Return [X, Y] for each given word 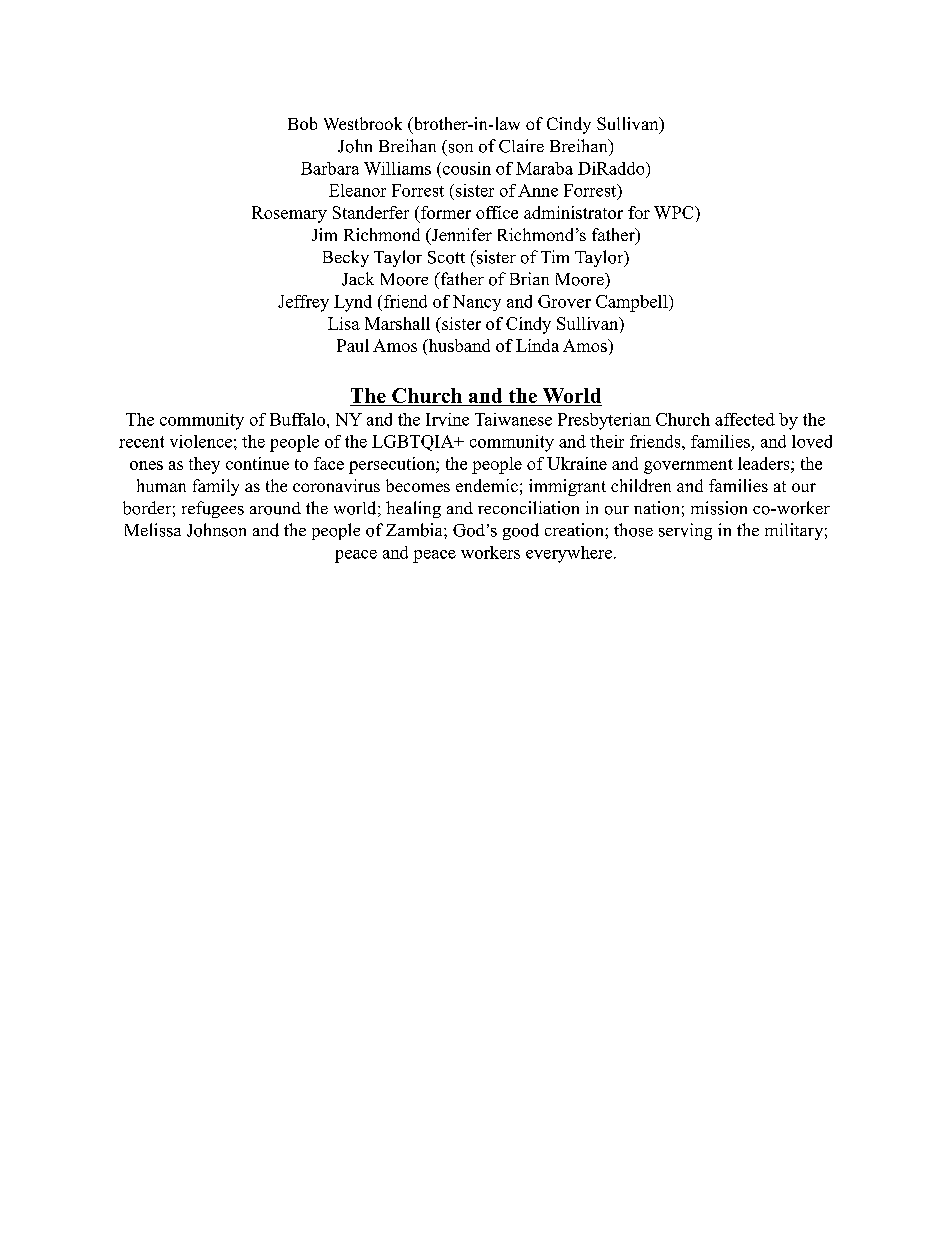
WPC [675, 212]
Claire [521, 146]
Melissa [153, 530]
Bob [302, 123]
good [521, 531]
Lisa [344, 323]
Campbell [633, 303]
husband [458, 347]
